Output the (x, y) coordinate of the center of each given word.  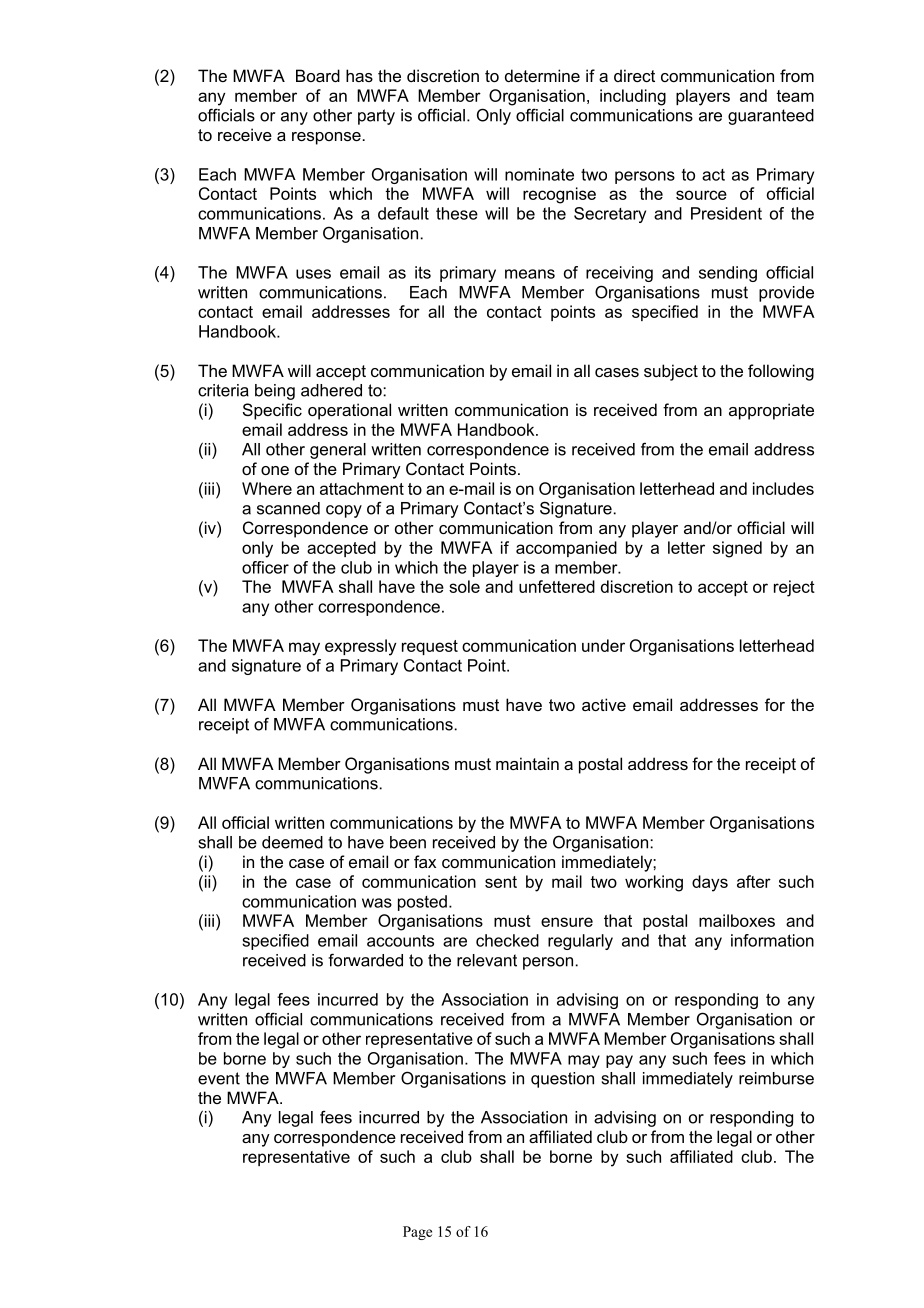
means (530, 274)
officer (265, 567)
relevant (487, 960)
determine (542, 75)
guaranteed (771, 117)
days (710, 883)
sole (464, 586)
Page (417, 1233)
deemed (292, 842)
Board (318, 75)
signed (737, 549)
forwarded (365, 960)
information (772, 940)
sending (728, 274)
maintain (527, 763)
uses (313, 274)
